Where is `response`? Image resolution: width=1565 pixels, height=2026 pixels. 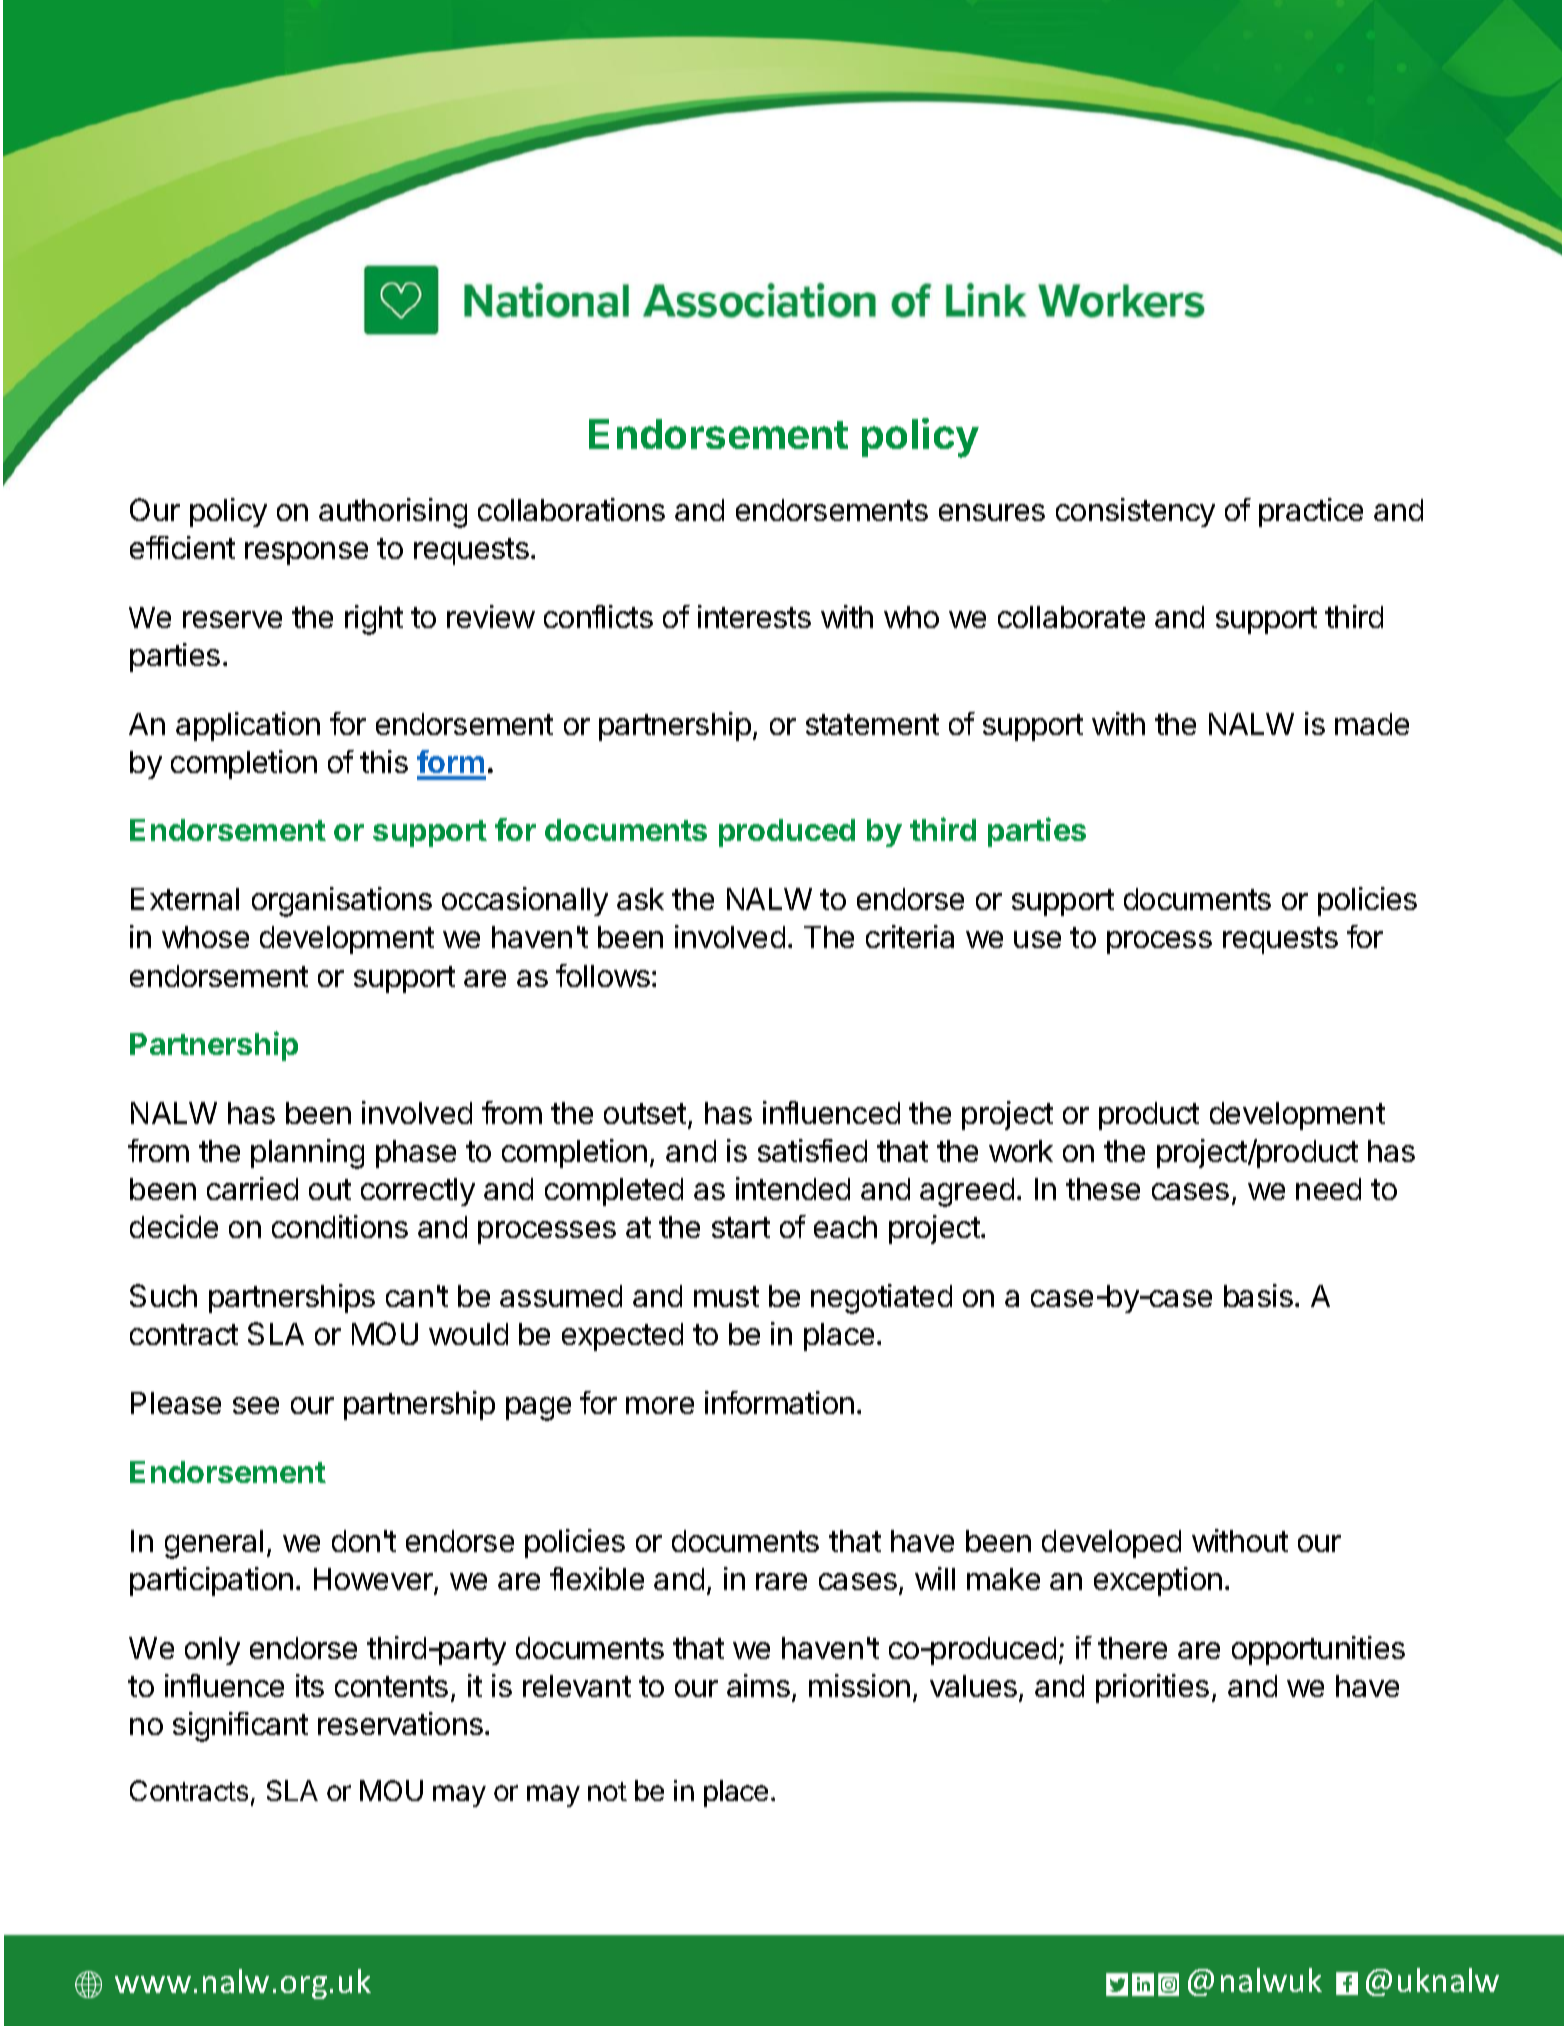
response is located at coordinates (306, 553).
